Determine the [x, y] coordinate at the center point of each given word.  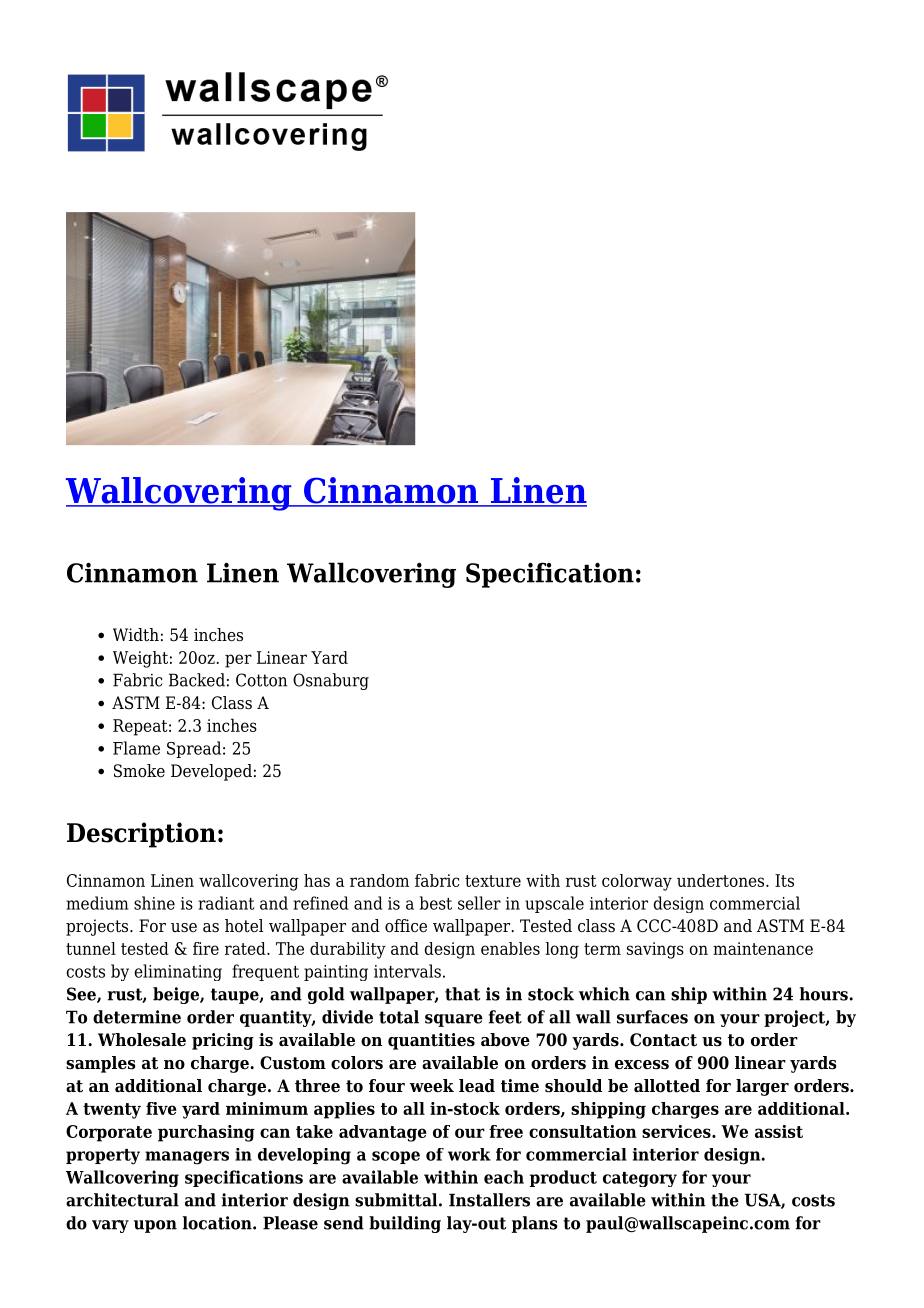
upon [155, 1226]
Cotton [261, 680]
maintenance [763, 948]
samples [101, 1064]
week [432, 1086]
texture [493, 881]
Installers [489, 1200]
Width [136, 635]
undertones [722, 880]
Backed [197, 680]
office [406, 926]
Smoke [139, 771]
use [184, 928]
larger [762, 1087]
